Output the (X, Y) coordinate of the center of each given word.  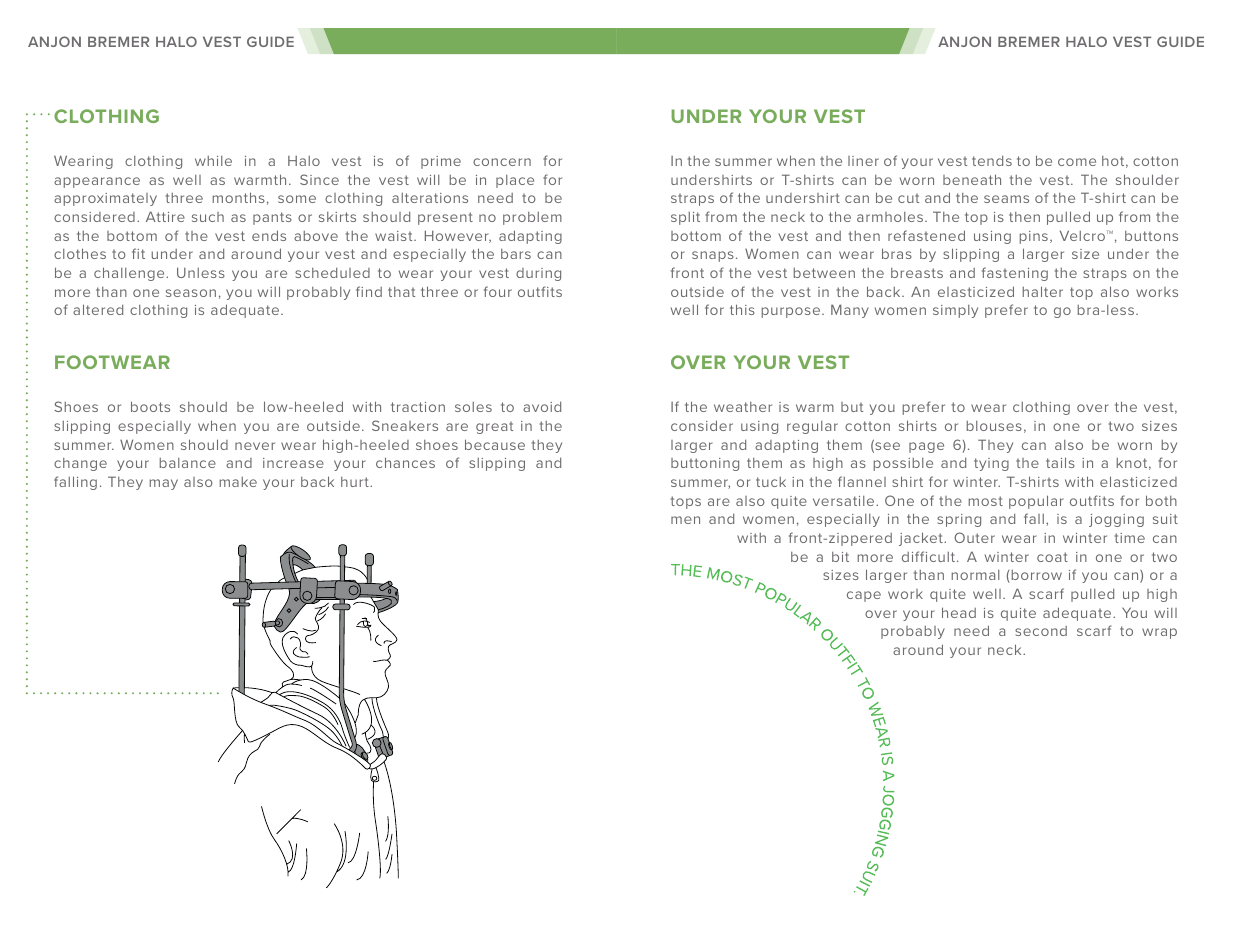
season (191, 293)
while (213, 161)
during (538, 274)
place (515, 181)
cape (864, 596)
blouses (994, 426)
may (164, 484)
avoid (542, 406)
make (238, 482)
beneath (972, 179)
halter (1043, 291)
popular (1036, 502)
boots (150, 406)
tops (686, 502)
